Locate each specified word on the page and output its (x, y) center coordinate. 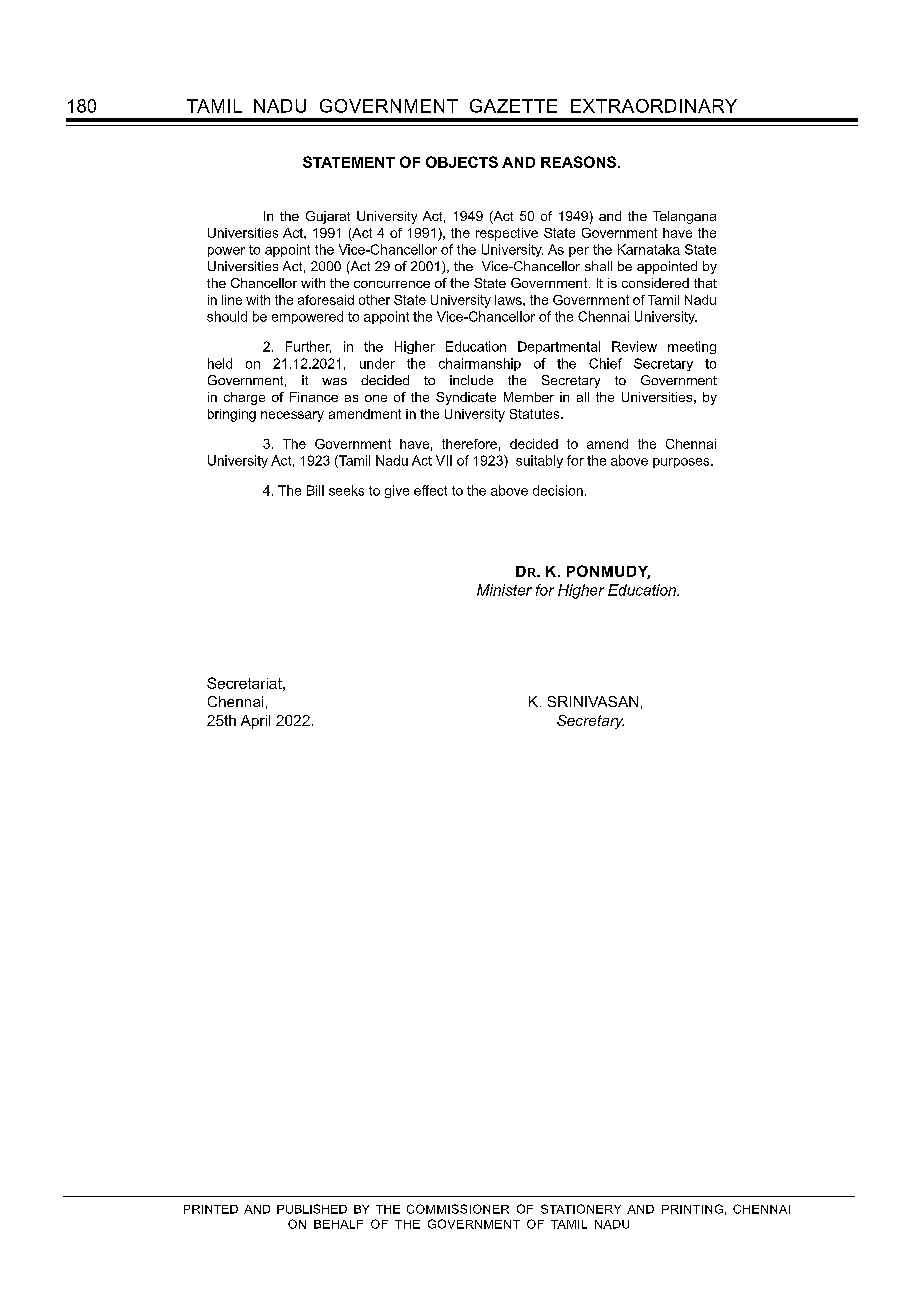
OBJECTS (462, 162)
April (255, 722)
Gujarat (328, 217)
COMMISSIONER (458, 1209)
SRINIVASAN (593, 701)
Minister (504, 590)
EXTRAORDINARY (654, 106)
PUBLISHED (312, 1209)
